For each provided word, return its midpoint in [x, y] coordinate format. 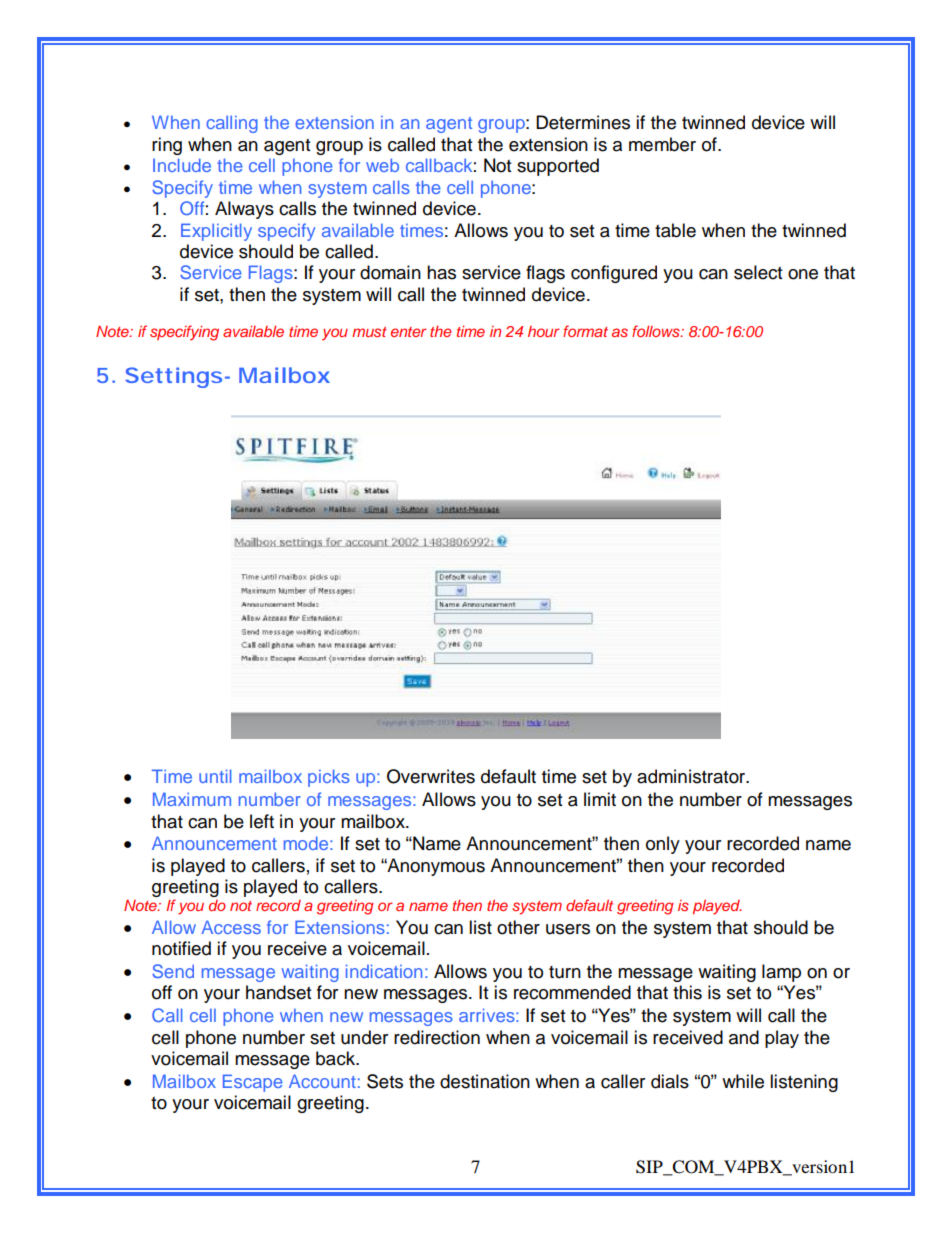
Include [182, 165]
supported [558, 167]
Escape [253, 1083]
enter [408, 332]
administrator [692, 776]
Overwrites [431, 776]
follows [657, 331]
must [369, 332]
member [662, 144]
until [215, 776]
